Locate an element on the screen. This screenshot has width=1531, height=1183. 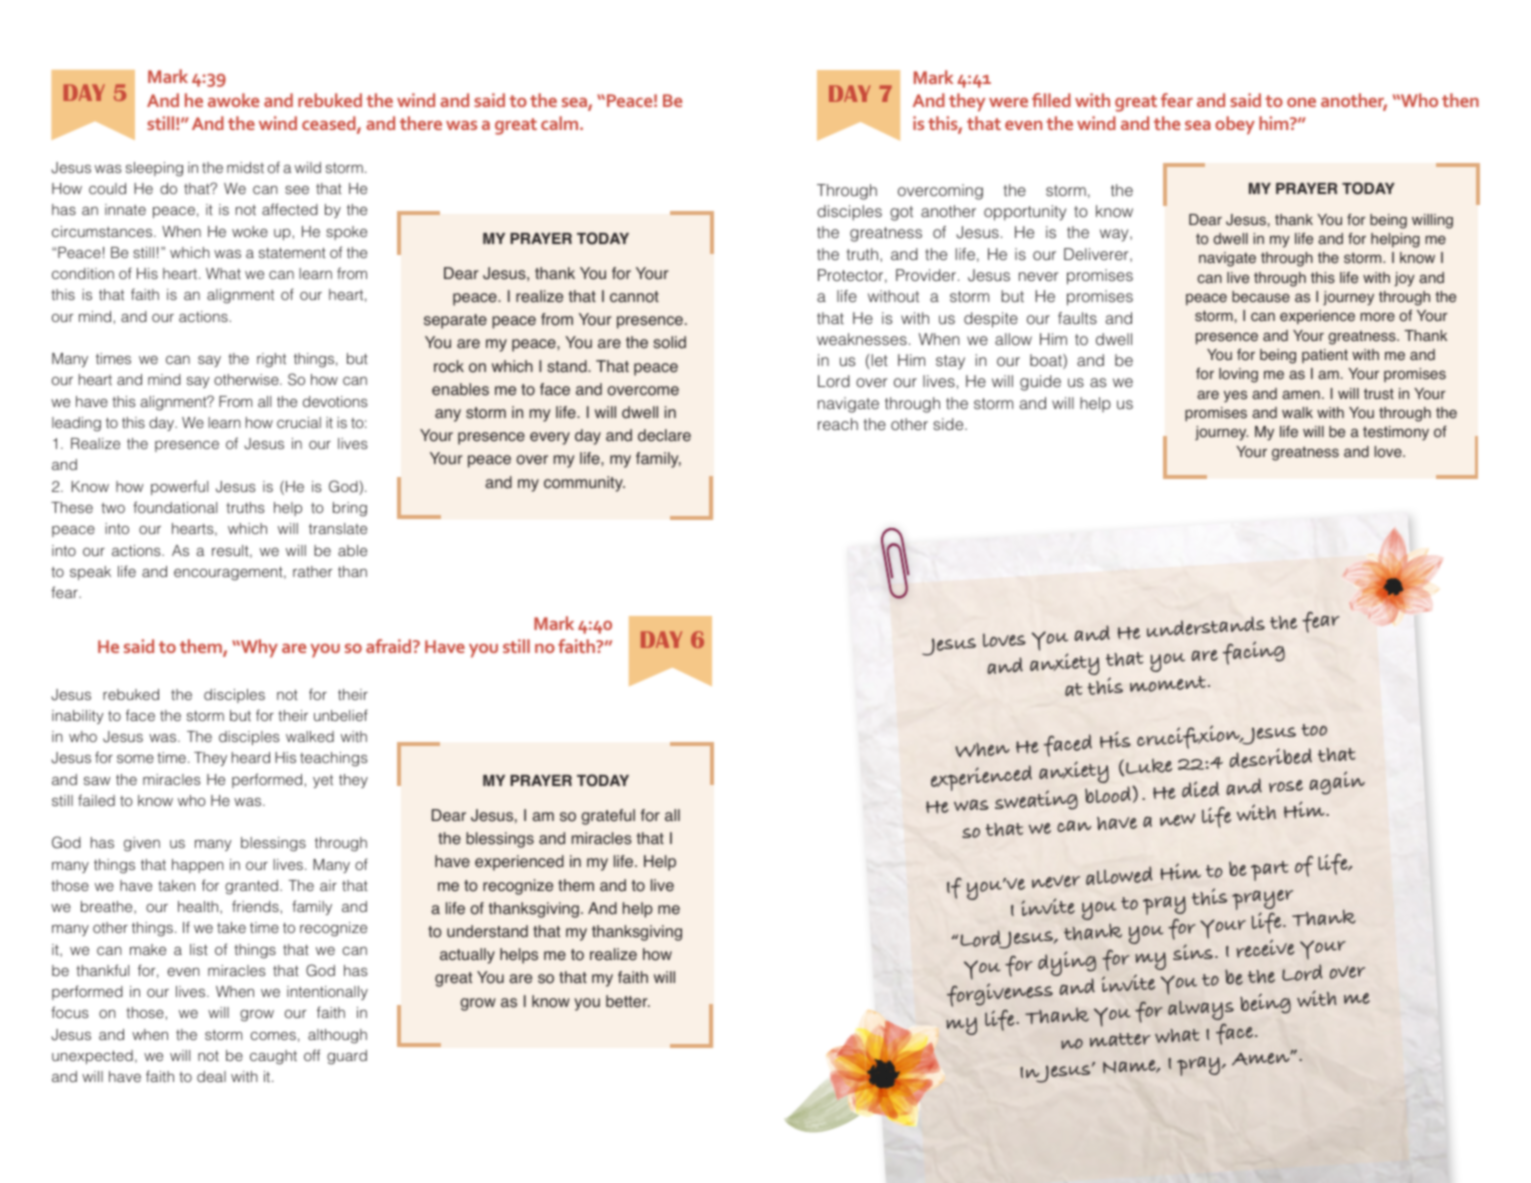
testimony is located at coordinates (1396, 433).
